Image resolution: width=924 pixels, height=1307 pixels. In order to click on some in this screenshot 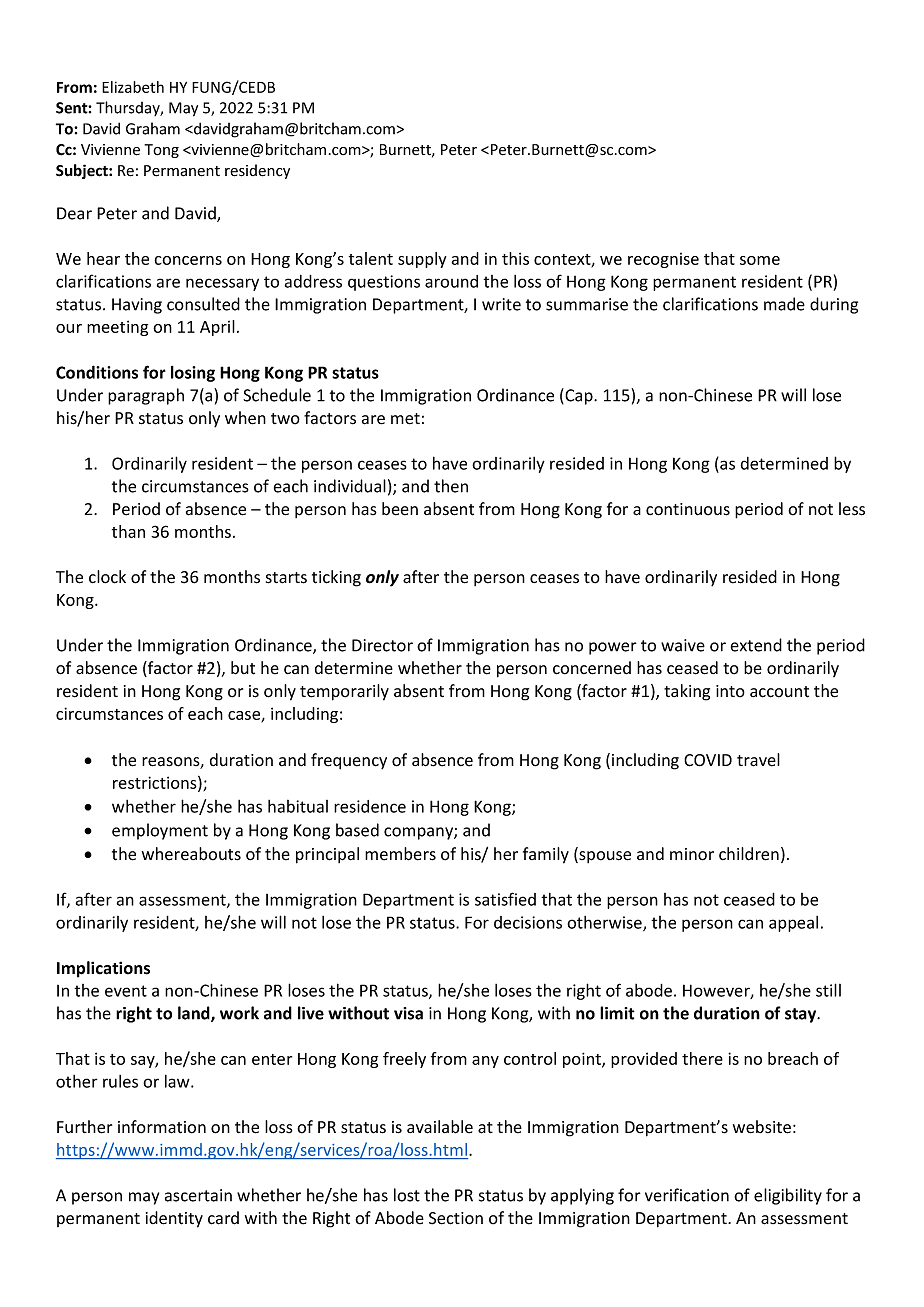, I will do `click(760, 260)`.
